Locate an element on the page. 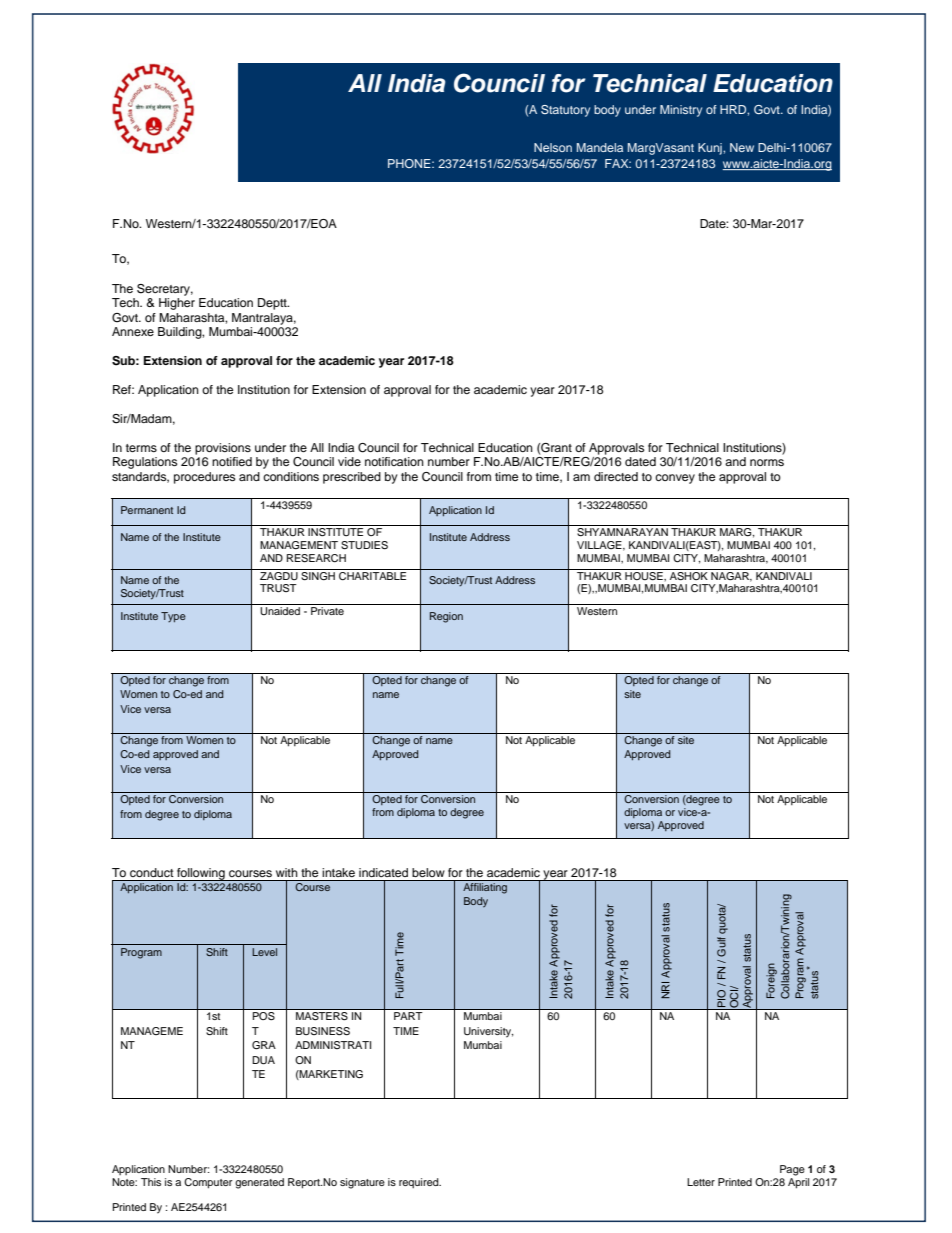  Higher is located at coordinates (177, 304).
